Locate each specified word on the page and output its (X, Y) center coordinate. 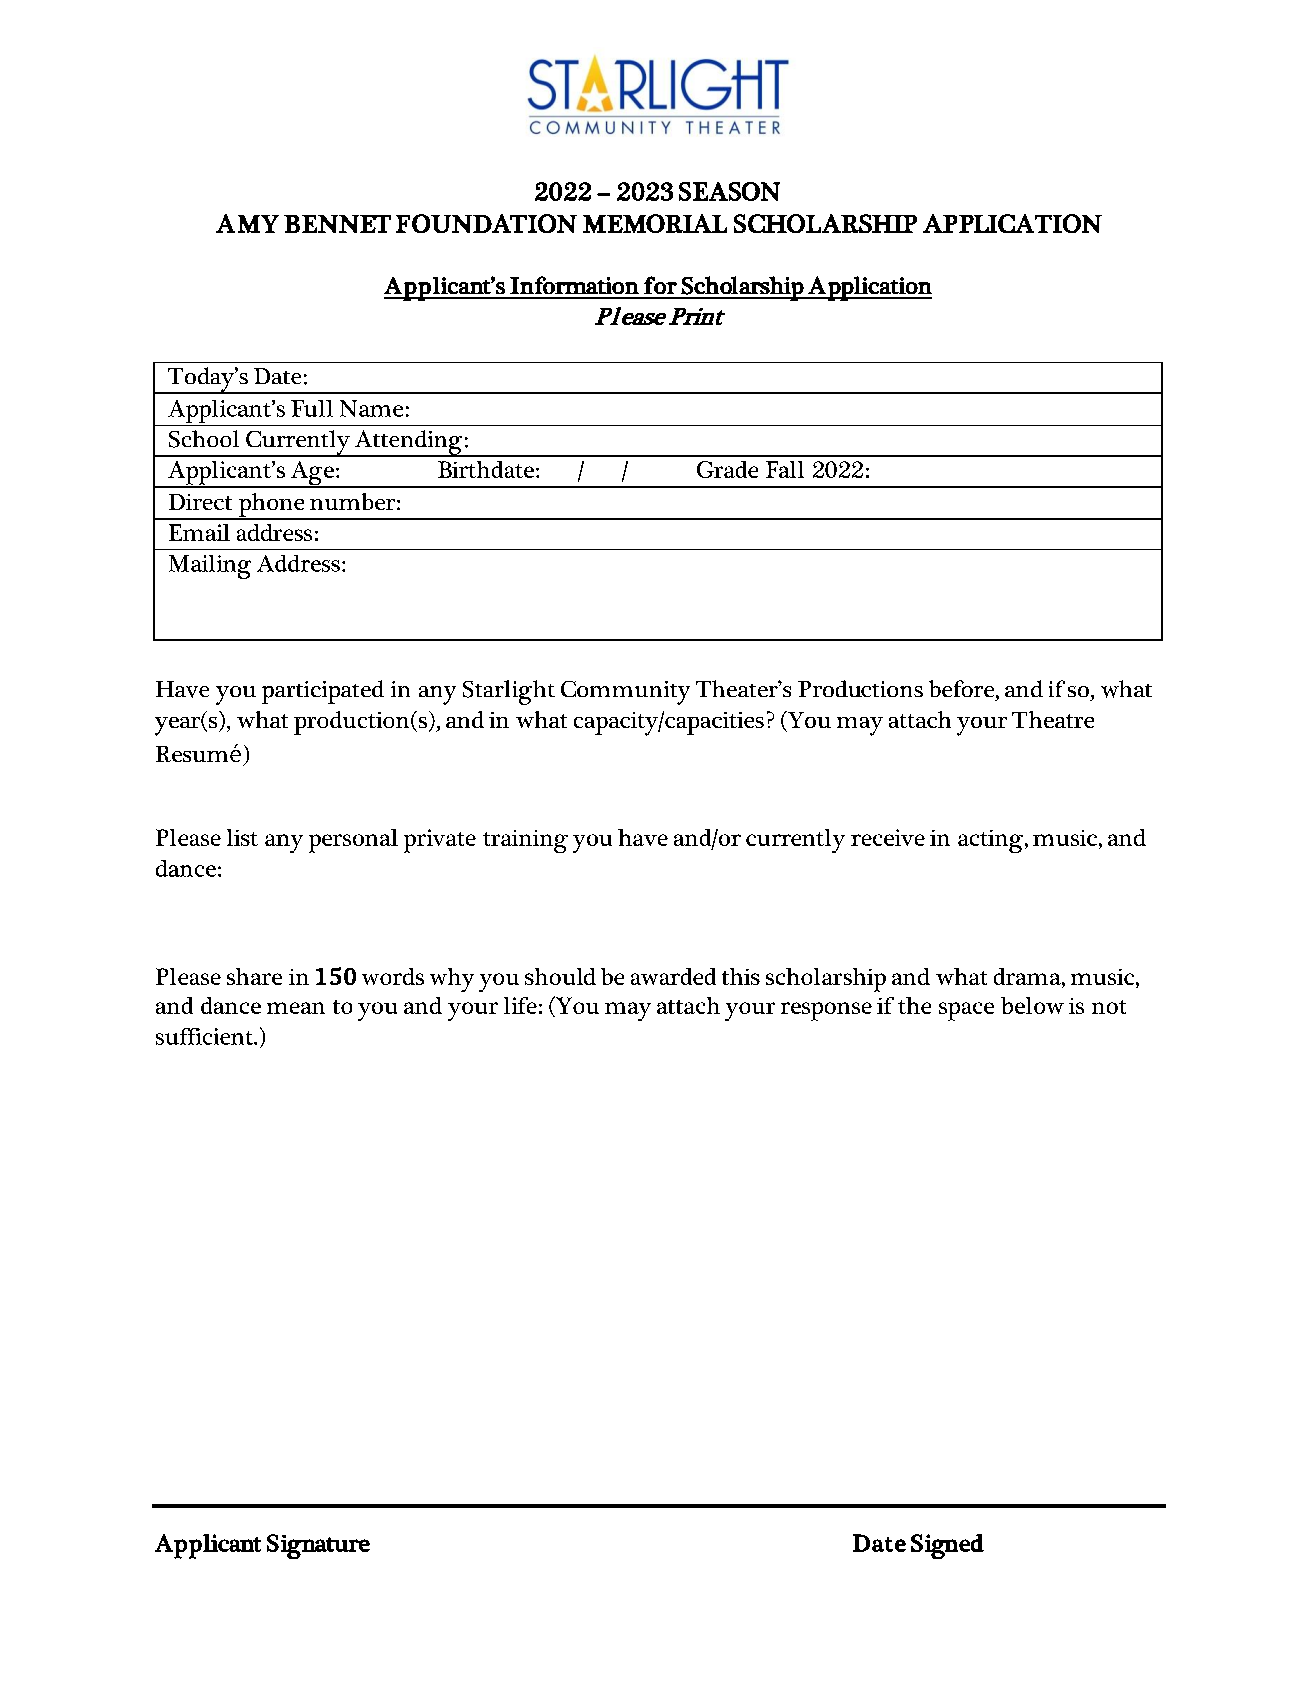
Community (625, 693)
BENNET (337, 224)
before (963, 689)
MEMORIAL (655, 223)
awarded (673, 976)
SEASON (729, 191)
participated (323, 692)
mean (296, 1008)
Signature (318, 1546)
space (966, 1011)
